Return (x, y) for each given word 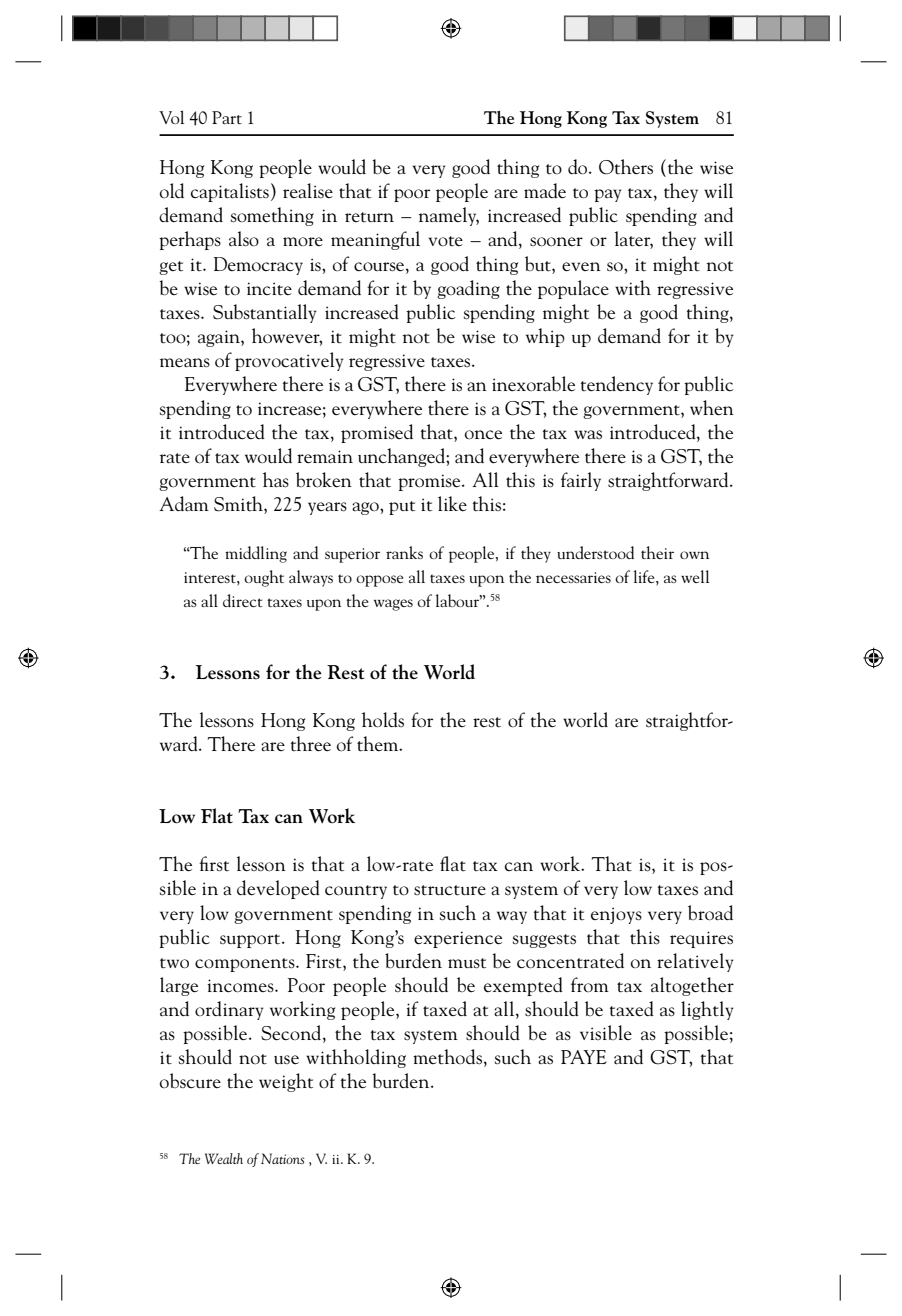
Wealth (224, 1158)
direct (243, 600)
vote (445, 241)
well (695, 576)
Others (626, 167)
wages (393, 605)
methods (447, 1057)
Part (227, 117)
